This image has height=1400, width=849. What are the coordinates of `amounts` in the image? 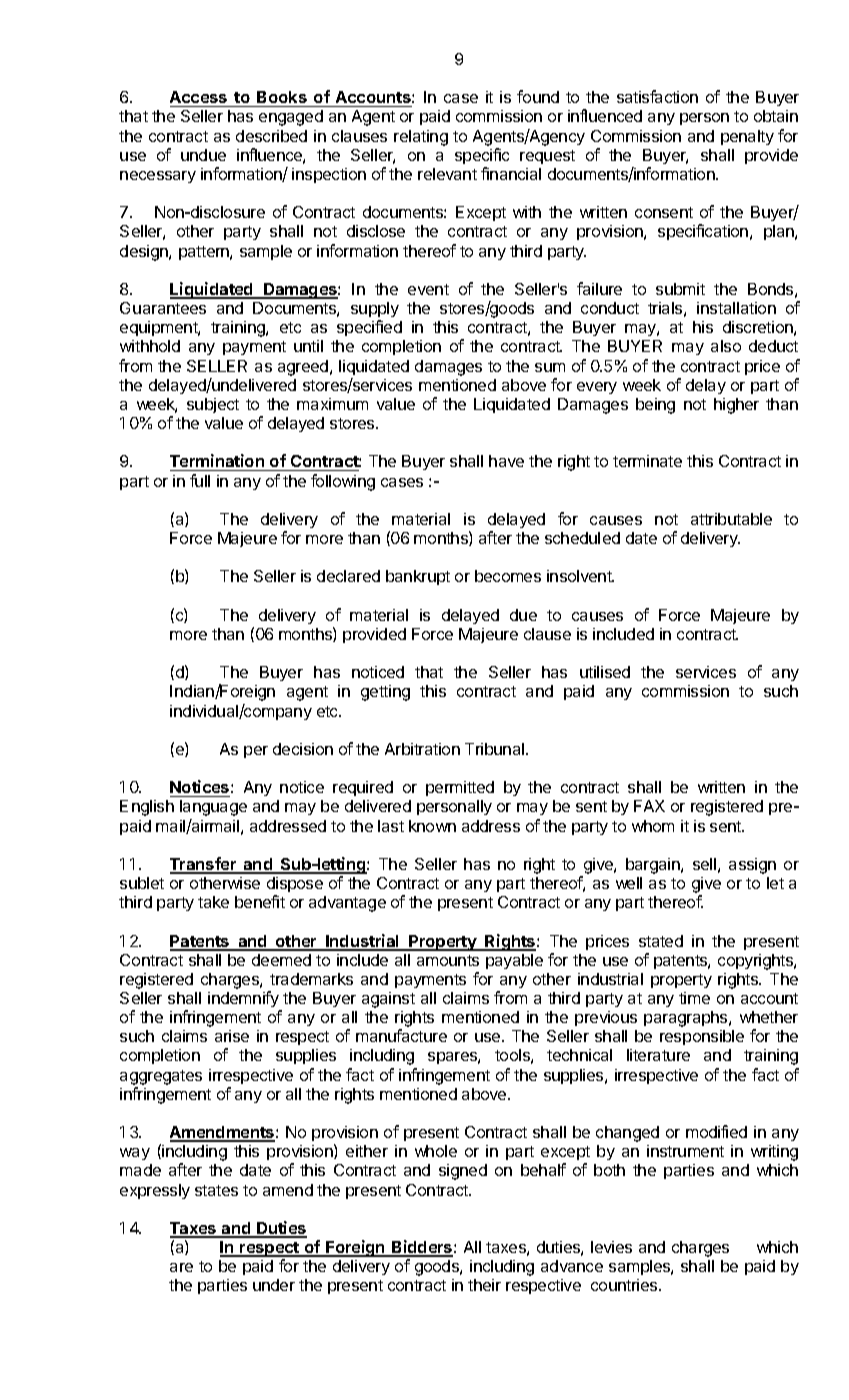 It's located at (448, 960).
